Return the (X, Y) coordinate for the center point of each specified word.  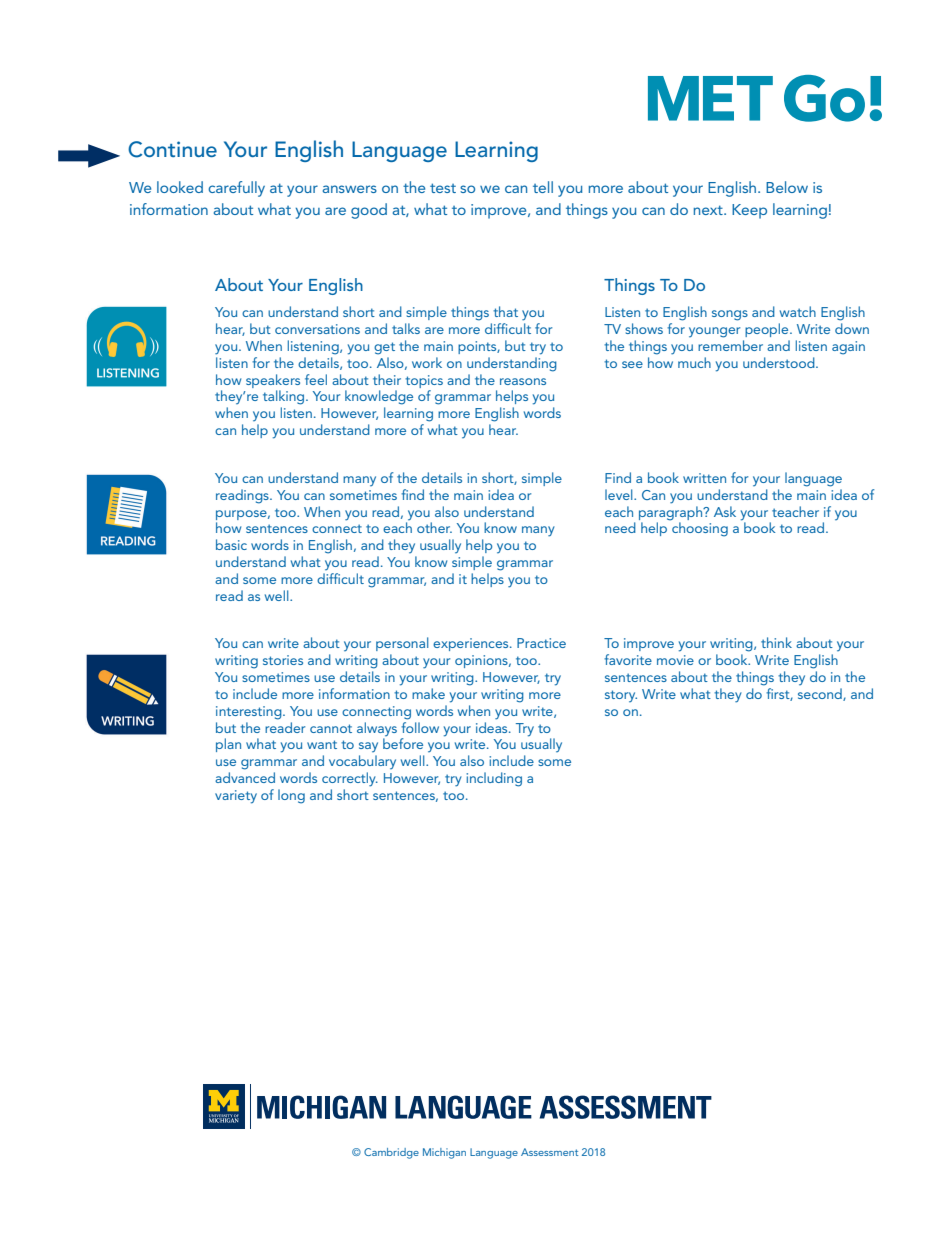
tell (543, 187)
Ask (725, 511)
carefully (236, 189)
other (434, 527)
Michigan (444, 1153)
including (494, 779)
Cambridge (391, 1153)
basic (231, 544)
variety (236, 797)
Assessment (549, 1152)
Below (787, 187)
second (821, 694)
